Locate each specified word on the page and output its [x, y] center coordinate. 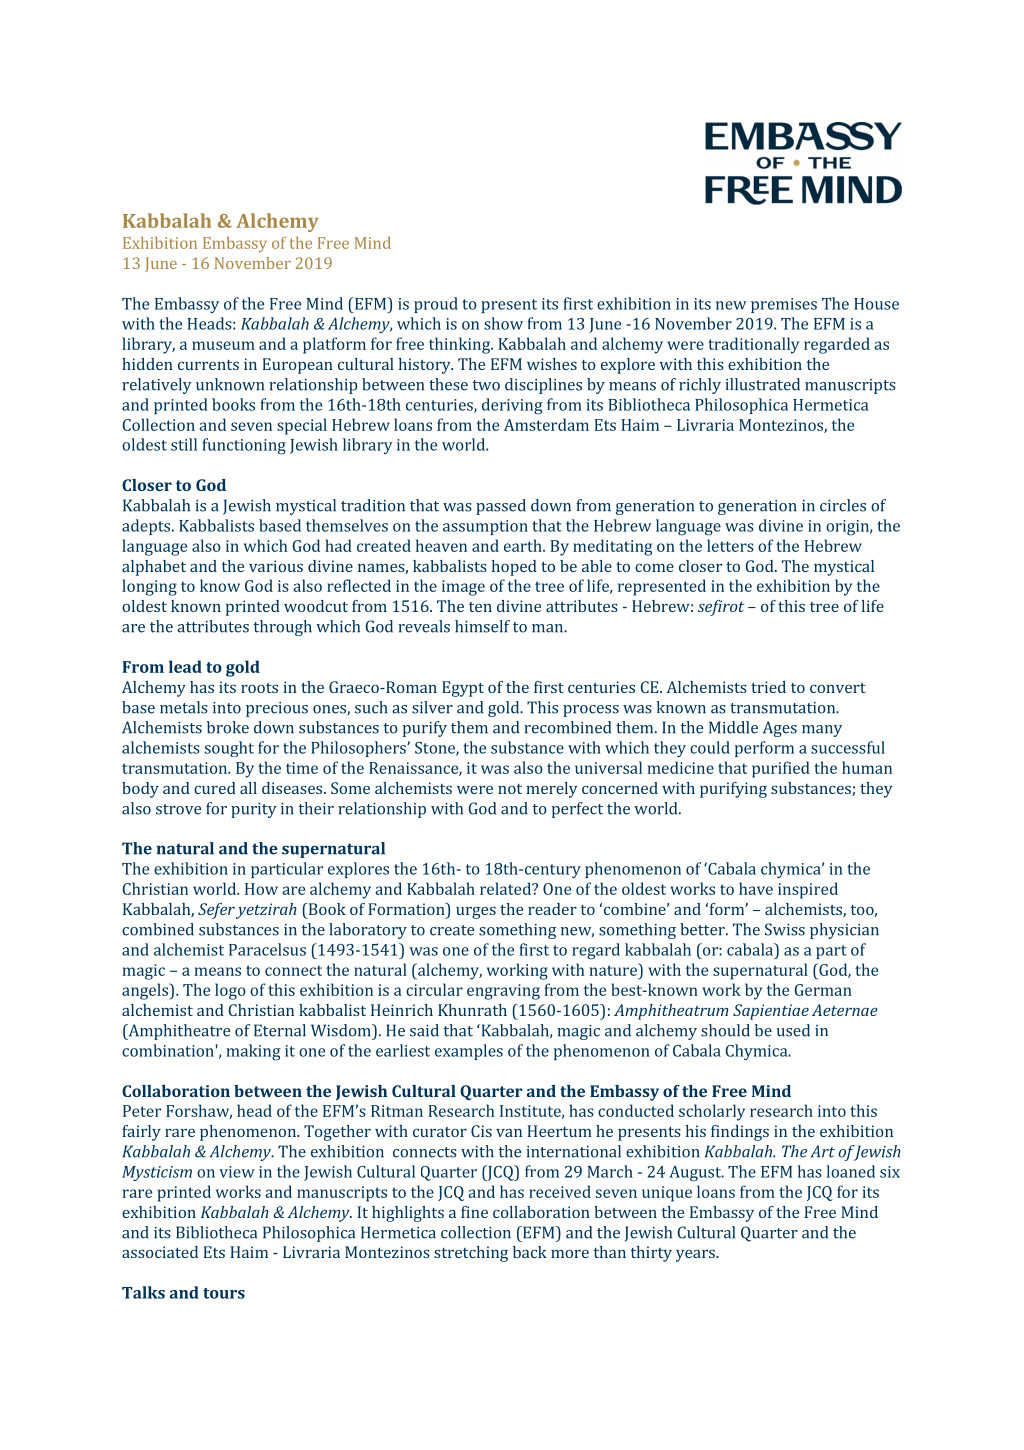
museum [223, 345]
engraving [503, 992]
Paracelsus [267, 949]
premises [784, 305]
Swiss [785, 929]
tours [224, 1293]
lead [185, 666]
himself [482, 626]
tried [768, 687]
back [530, 1252]
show [503, 323]
